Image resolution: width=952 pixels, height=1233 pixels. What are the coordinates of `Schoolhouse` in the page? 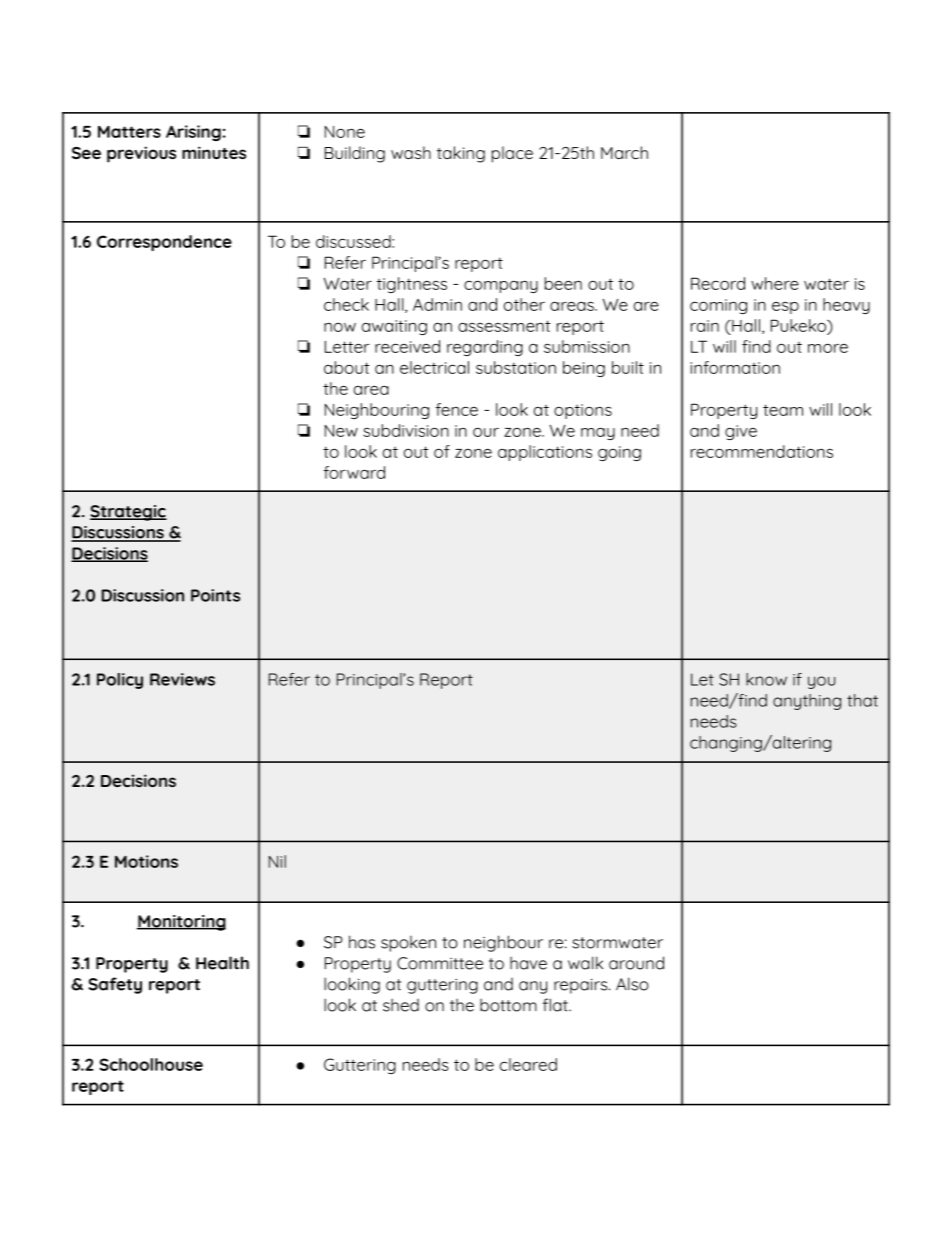 It's located at (151, 1064).
